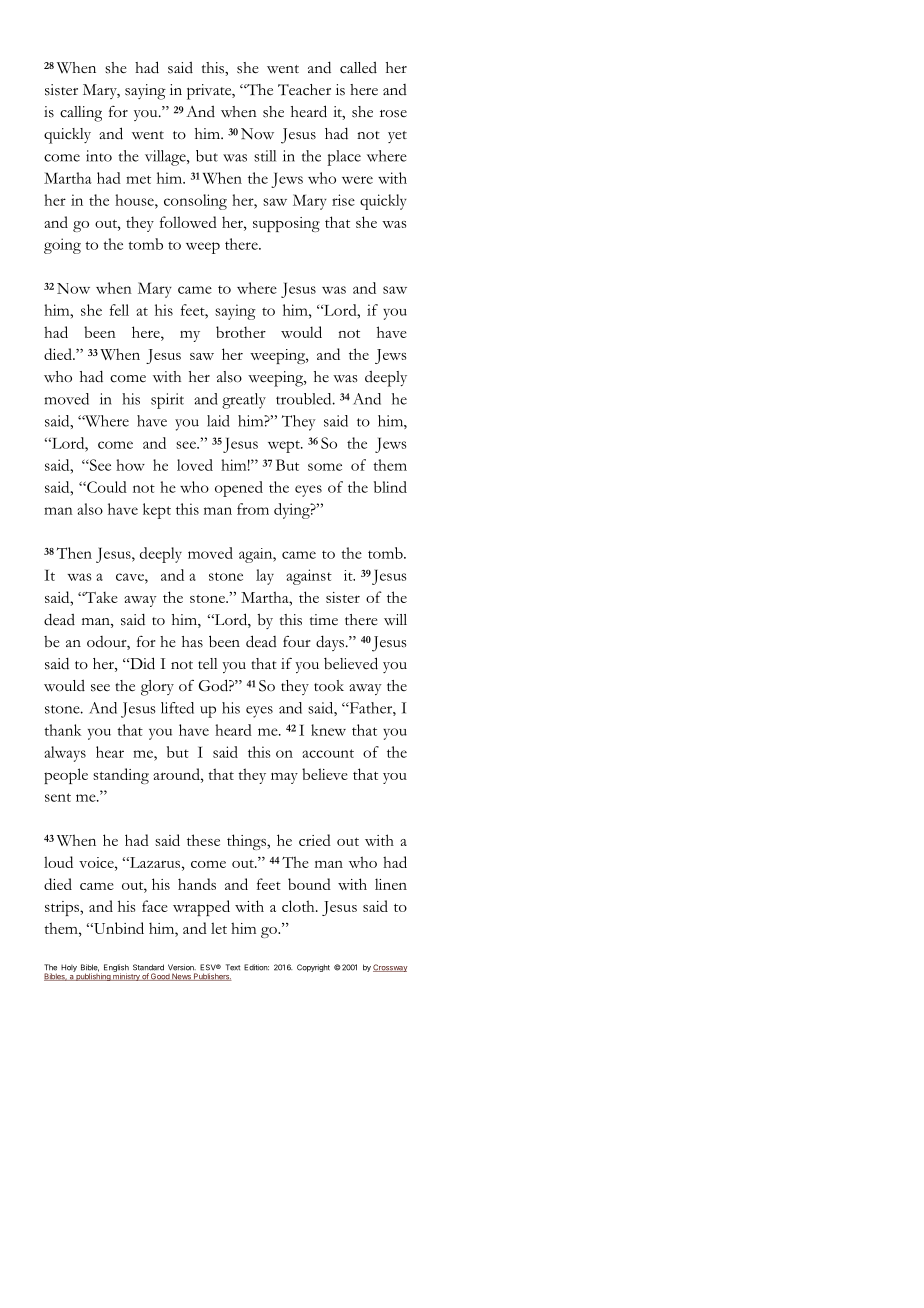 The height and width of the screenshot is (1308, 924). What do you see at coordinates (93, 976) in the screenshot?
I see `publishing` at bounding box center [93, 976].
